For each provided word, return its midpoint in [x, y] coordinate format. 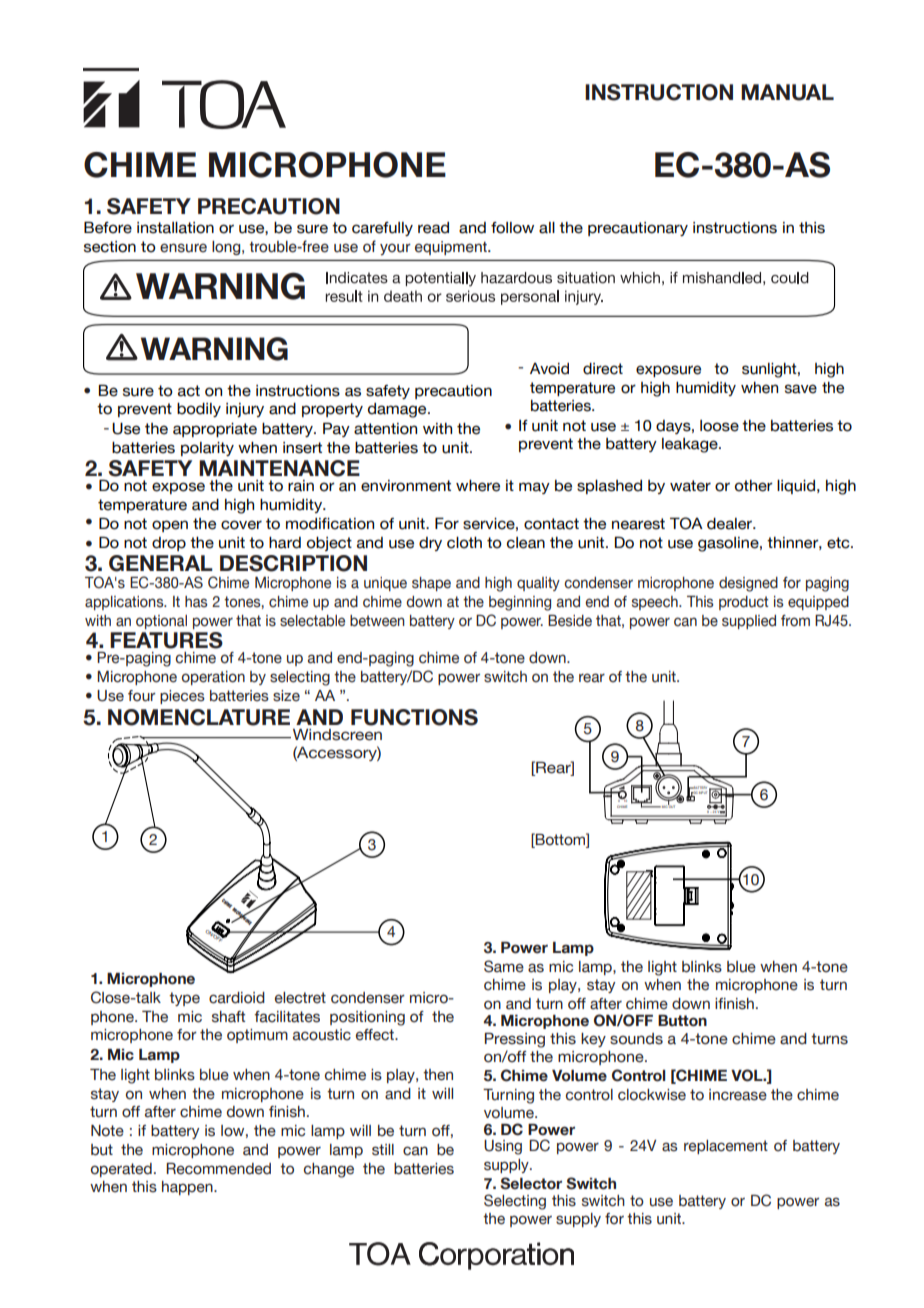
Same [504, 966]
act [189, 391]
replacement [726, 1147]
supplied [749, 622]
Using [503, 1147]
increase [738, 1095]
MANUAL [787, 92]
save [801, 389]
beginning [520, 603]
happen [188, 1188]
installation [175, 228]
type [184, 999]
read [433, 228]
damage [398, 410]
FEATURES [166, 640]
